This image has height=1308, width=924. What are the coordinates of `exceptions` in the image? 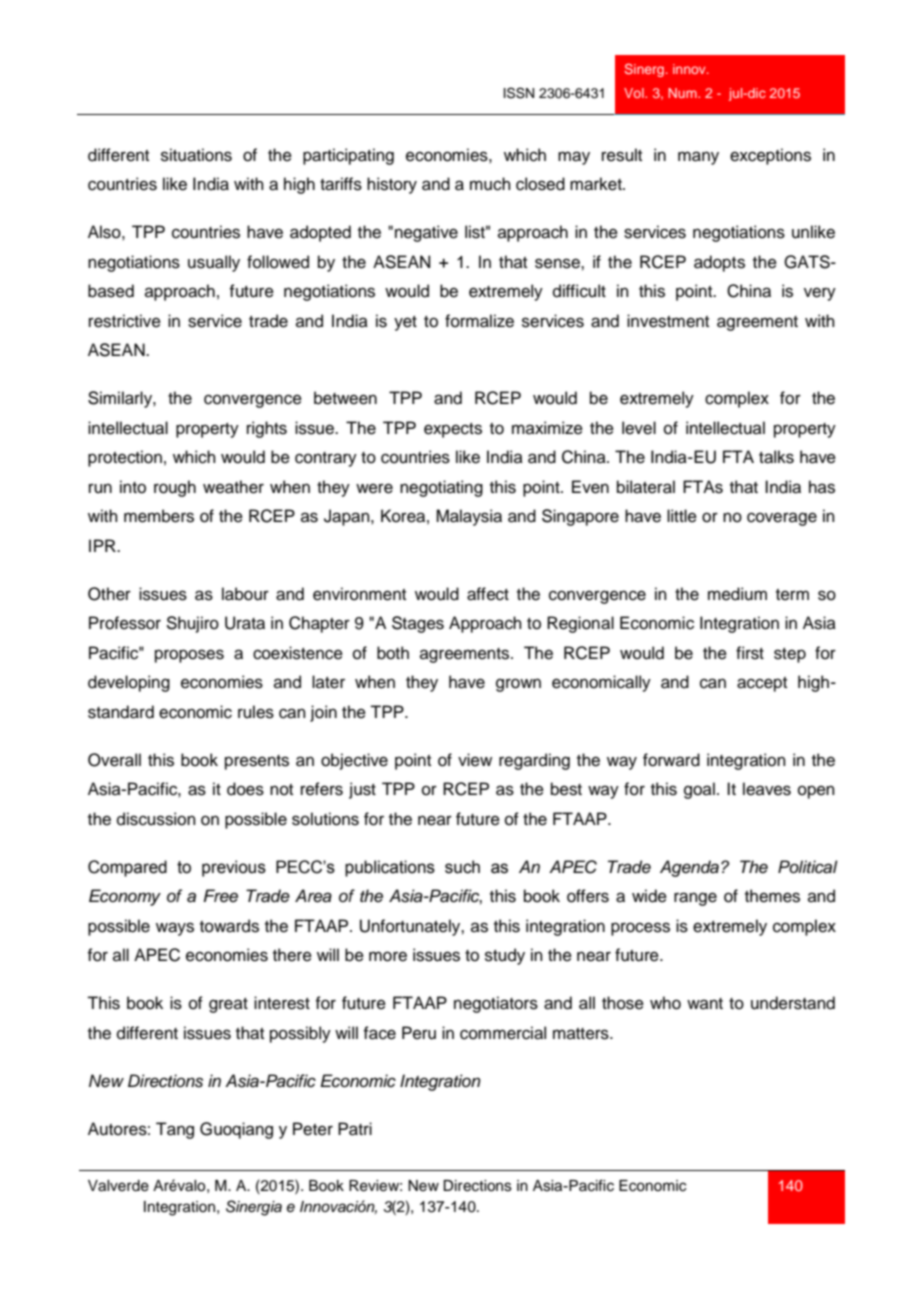 It's located at (770, 156).
